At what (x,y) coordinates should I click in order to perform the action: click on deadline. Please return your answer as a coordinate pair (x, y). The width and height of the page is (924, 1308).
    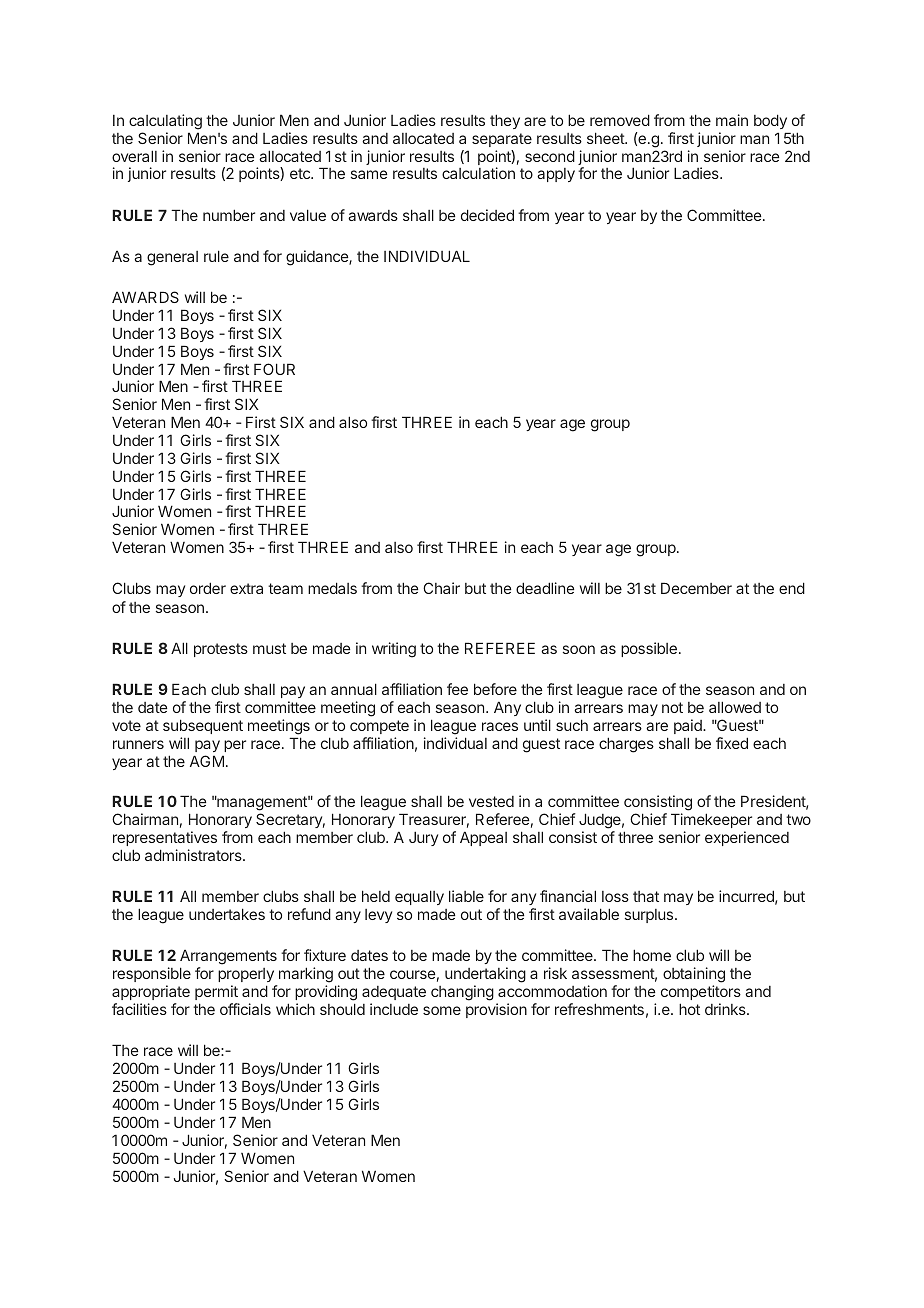
    Looking at the image, I should click on (545, 588).
